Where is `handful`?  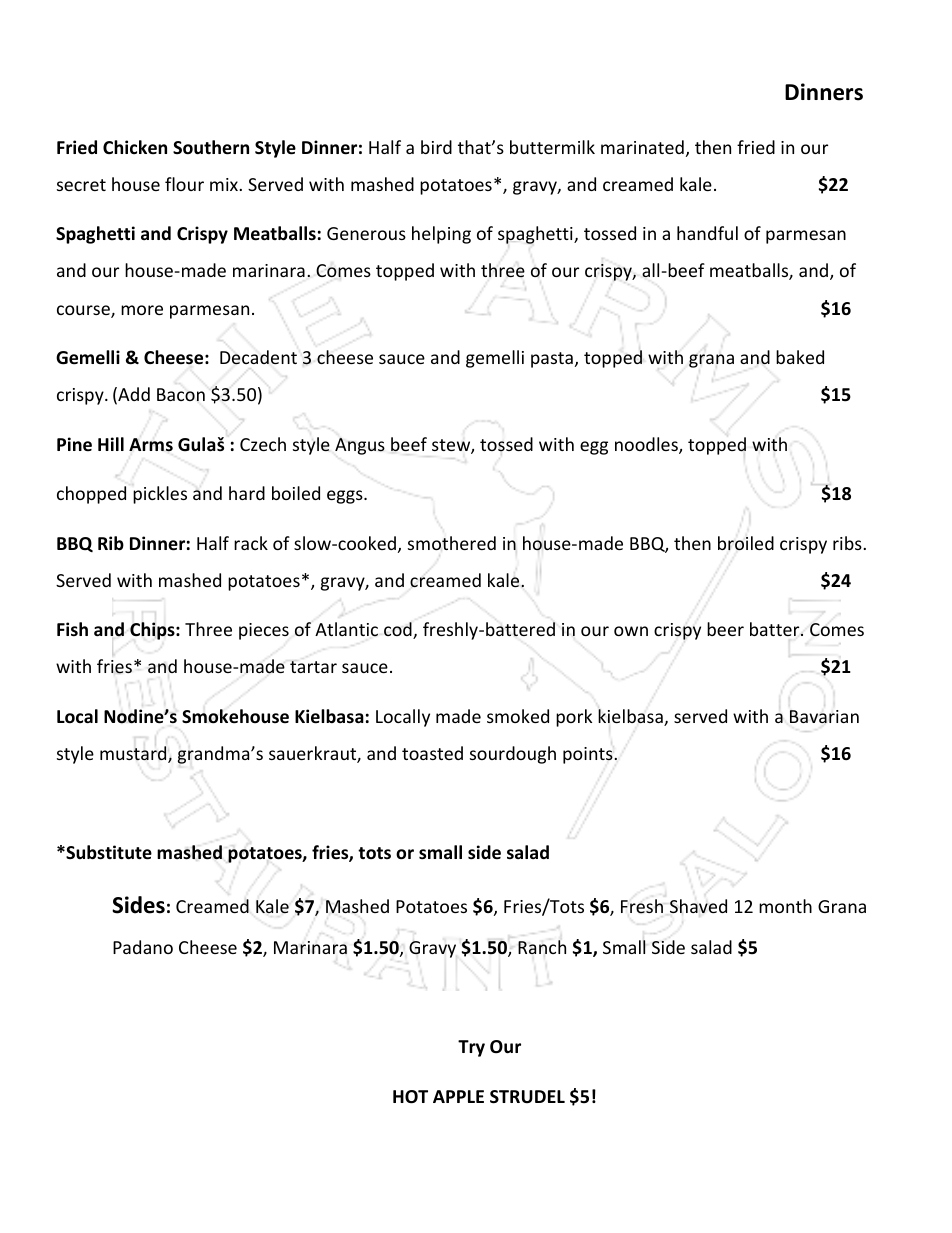
handful is located at coordinates (707, 233).
